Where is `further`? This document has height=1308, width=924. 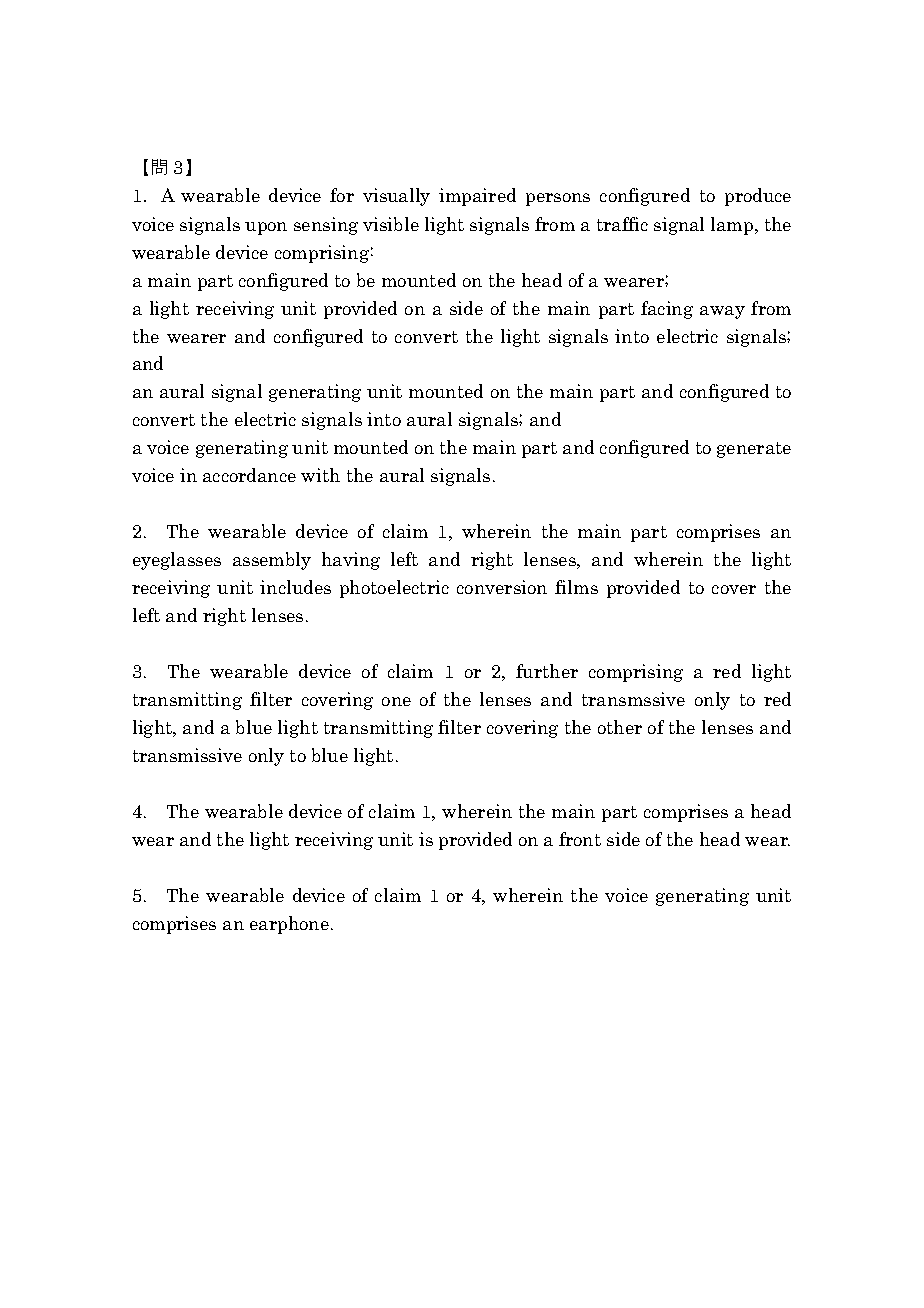 further is located at coordinates (547, 671).
